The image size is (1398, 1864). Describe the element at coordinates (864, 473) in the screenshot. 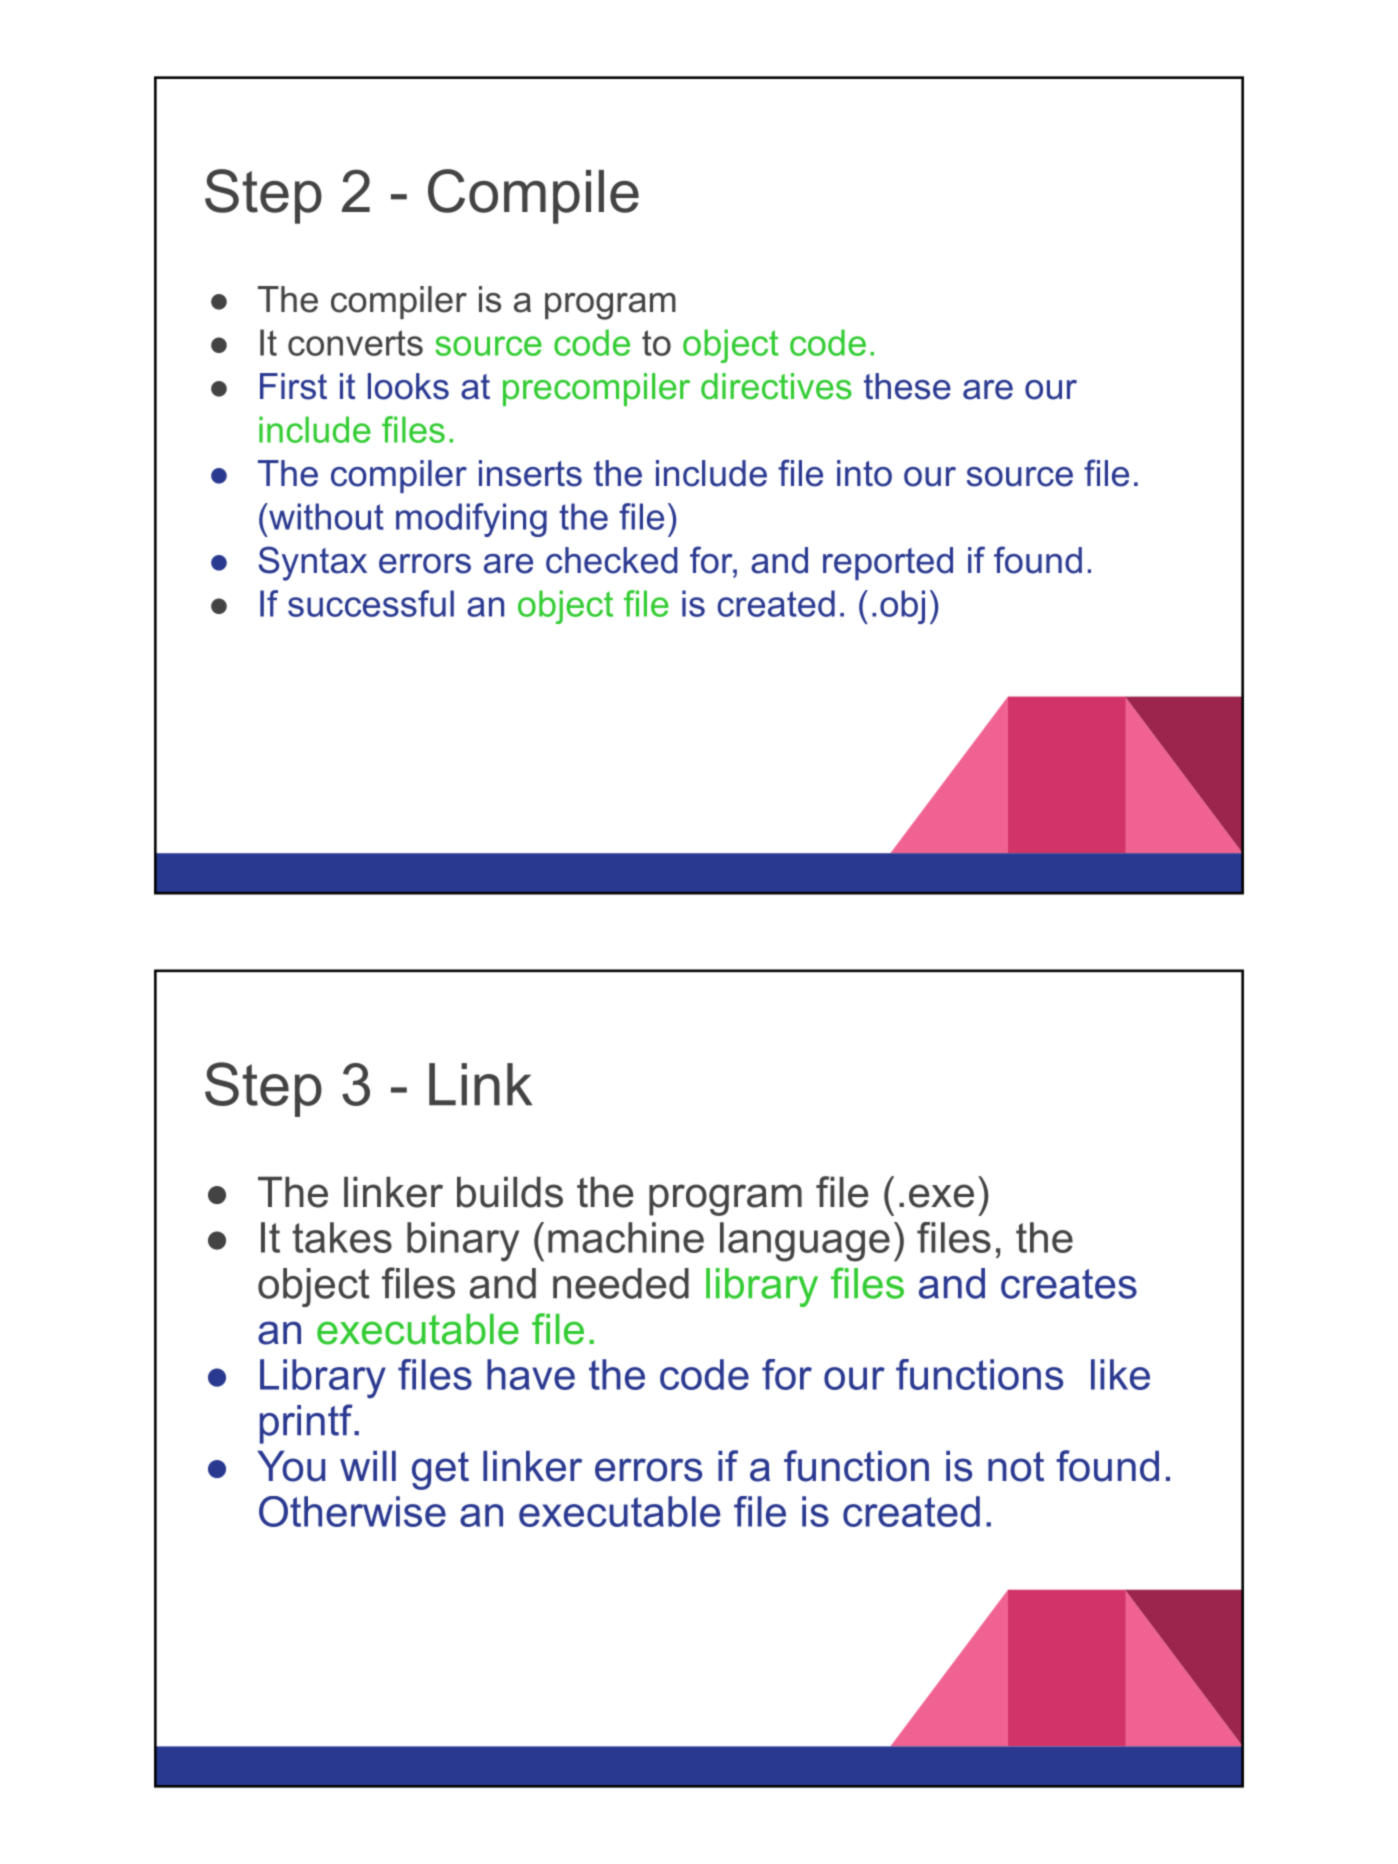

I see `into` at that location.
